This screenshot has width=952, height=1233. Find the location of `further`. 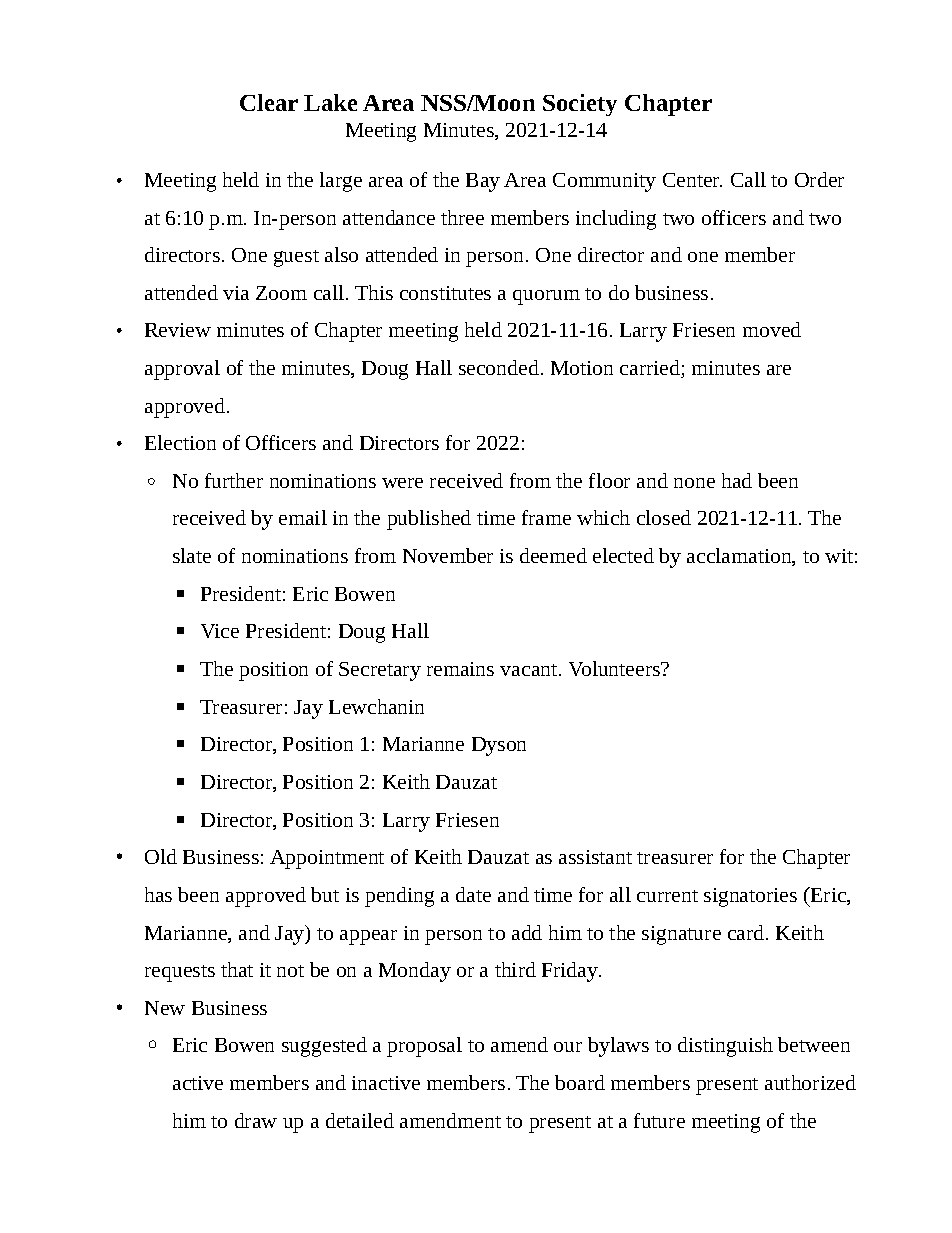

further is located at coordinates (234, 480).
